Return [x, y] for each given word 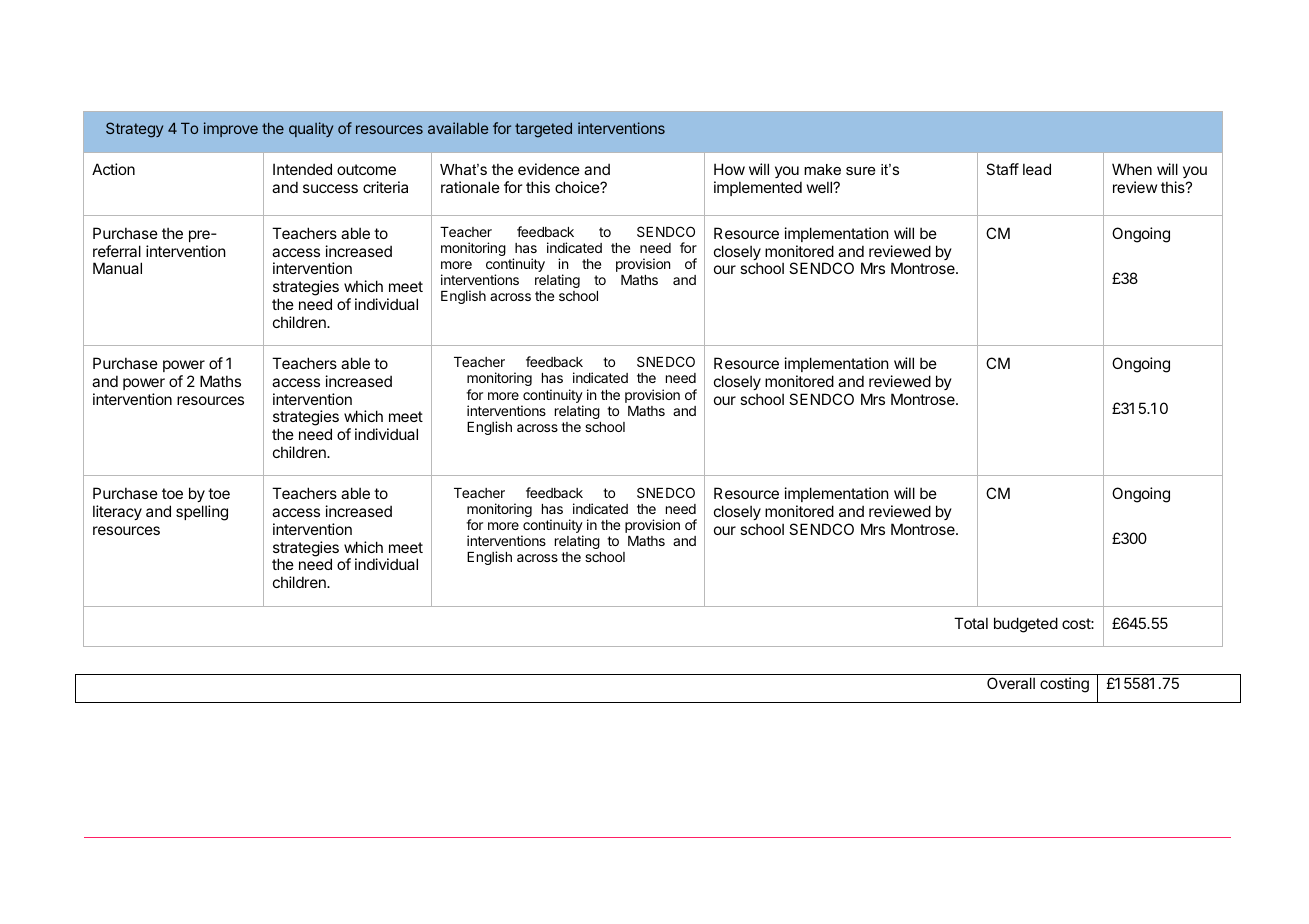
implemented [758, 188]
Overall [1011, 683]
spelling [202, 513]
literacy [117, 512]
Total [971, 623]
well [820, 187]
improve [231, 129]
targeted [543, 130]
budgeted [1026, 625]
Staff [1002, 169]
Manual [117, 268]
